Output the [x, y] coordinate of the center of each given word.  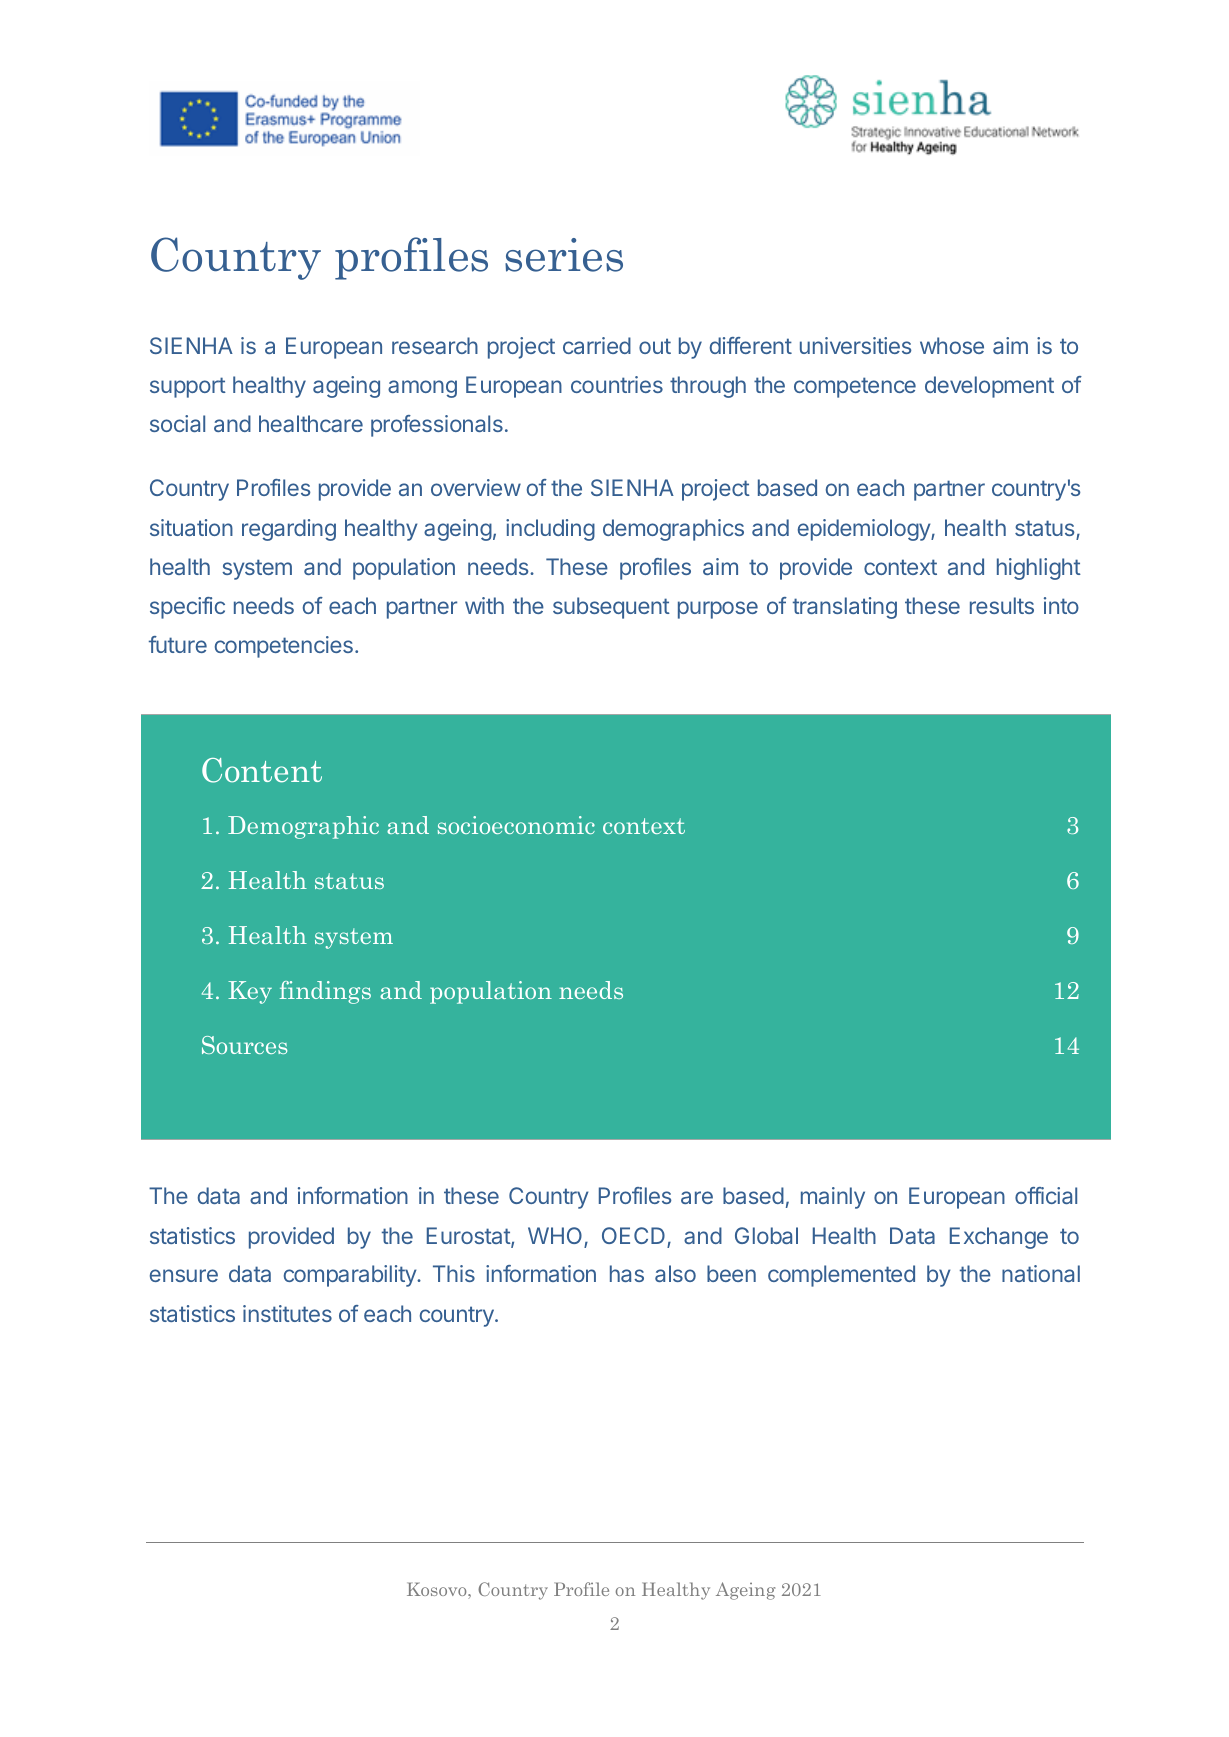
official [1046, 1195]
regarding [289, 530]
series [564, 255]
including [550, 530]
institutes [287, 1313]
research [435, 345]
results [1002, 605]
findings [325, 992]
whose [952, 345]
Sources [244, 1045]
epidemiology [865, 530]
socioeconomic [516, 825]
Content [262, 770]
